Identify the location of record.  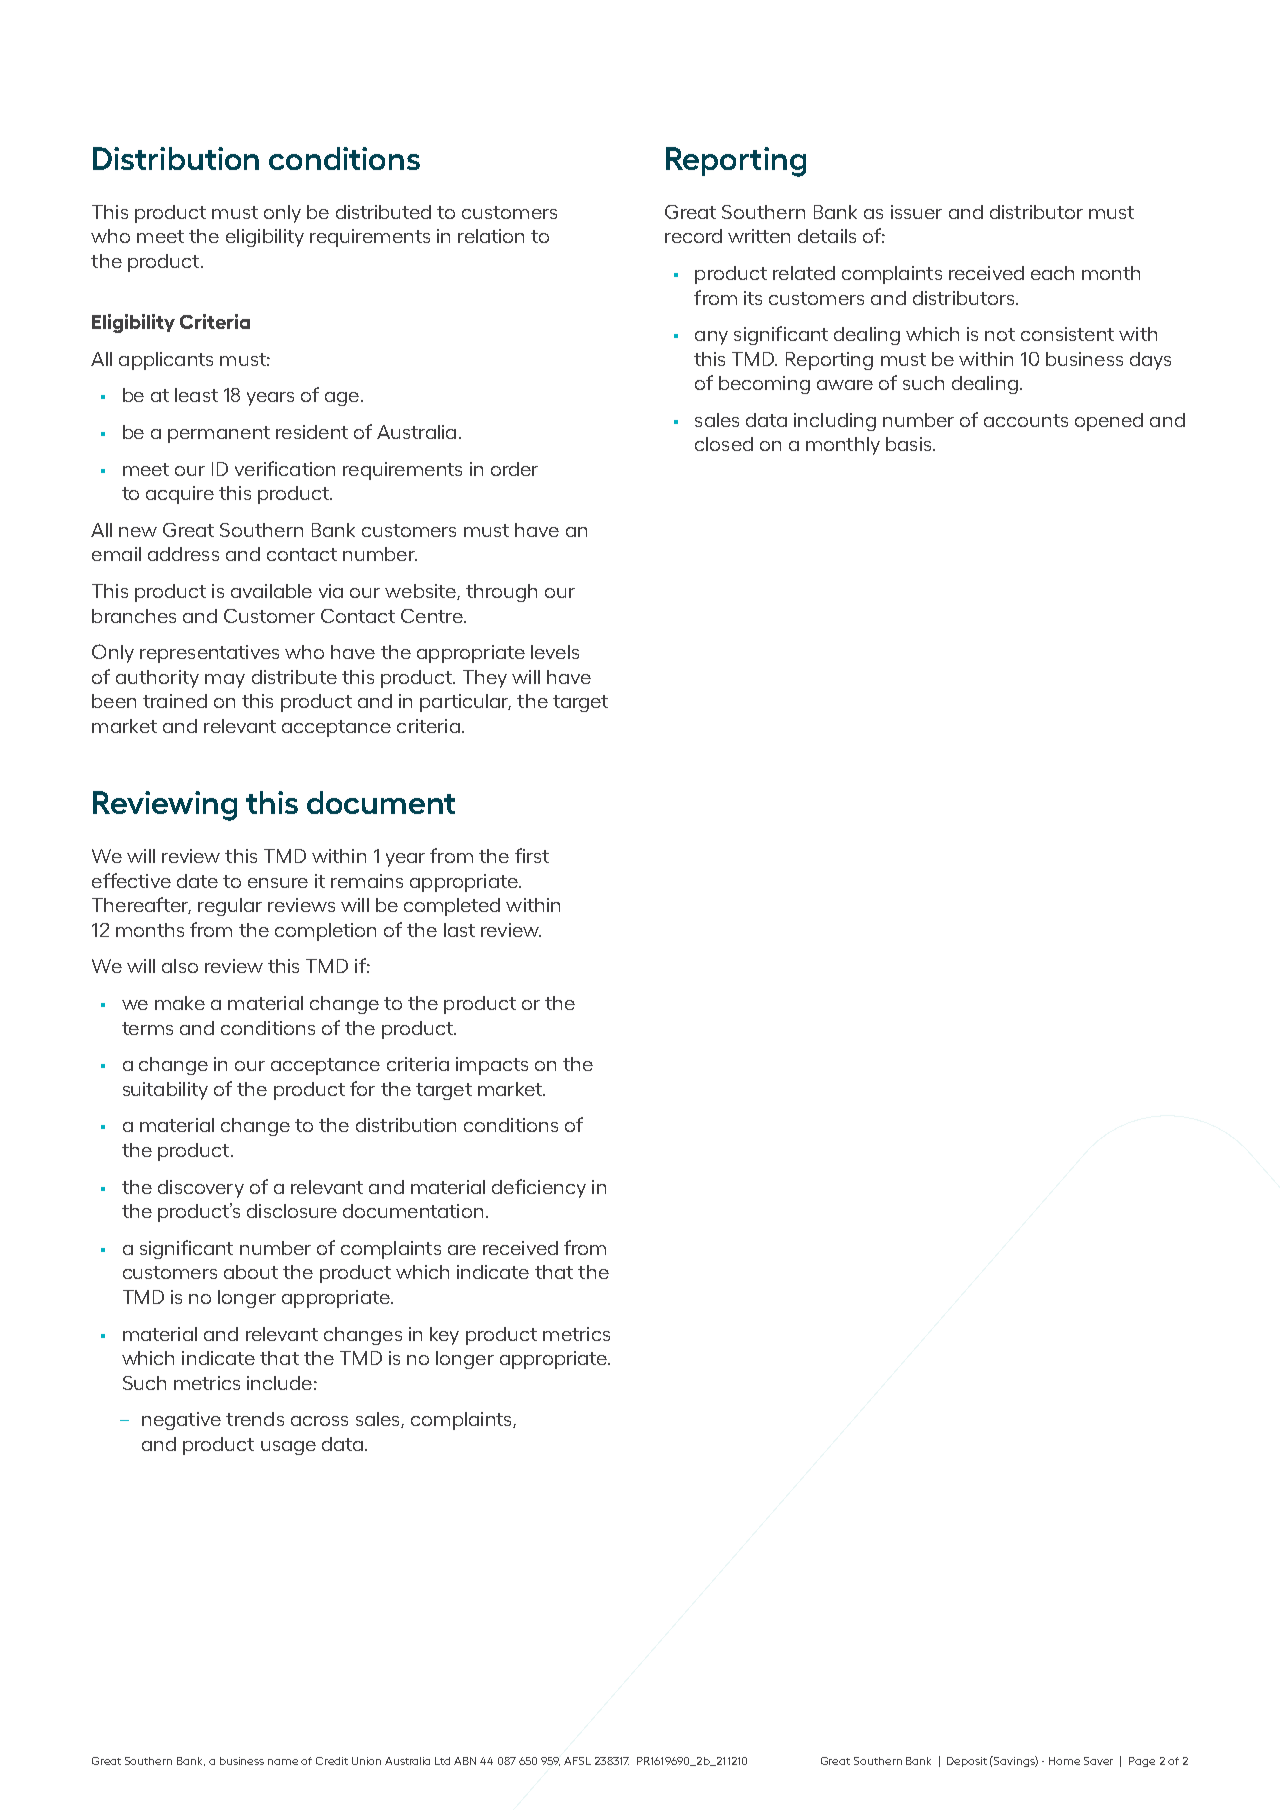
(693, 236).
